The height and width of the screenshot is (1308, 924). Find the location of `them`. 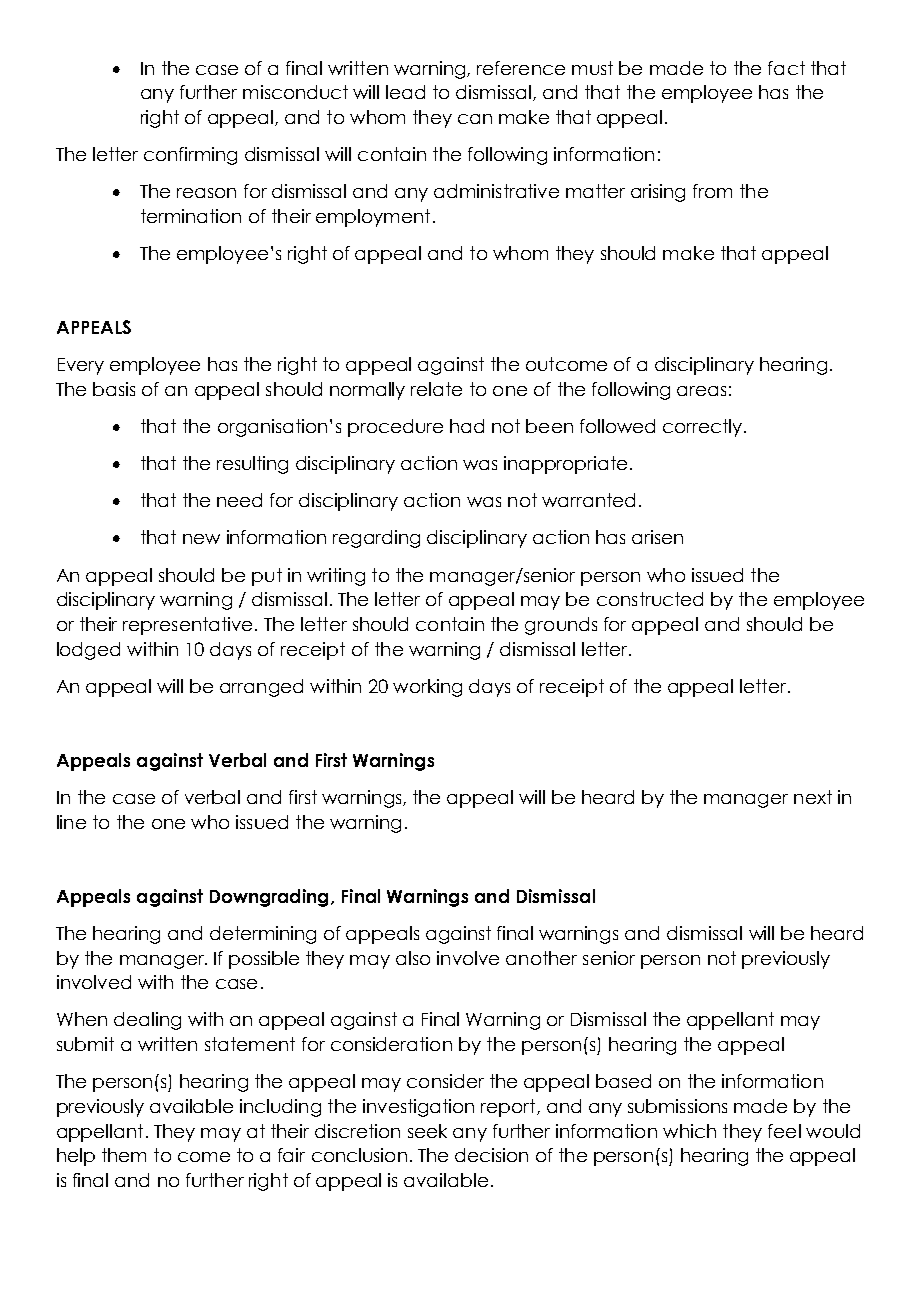

them is located at coordinates (124, 1155).
